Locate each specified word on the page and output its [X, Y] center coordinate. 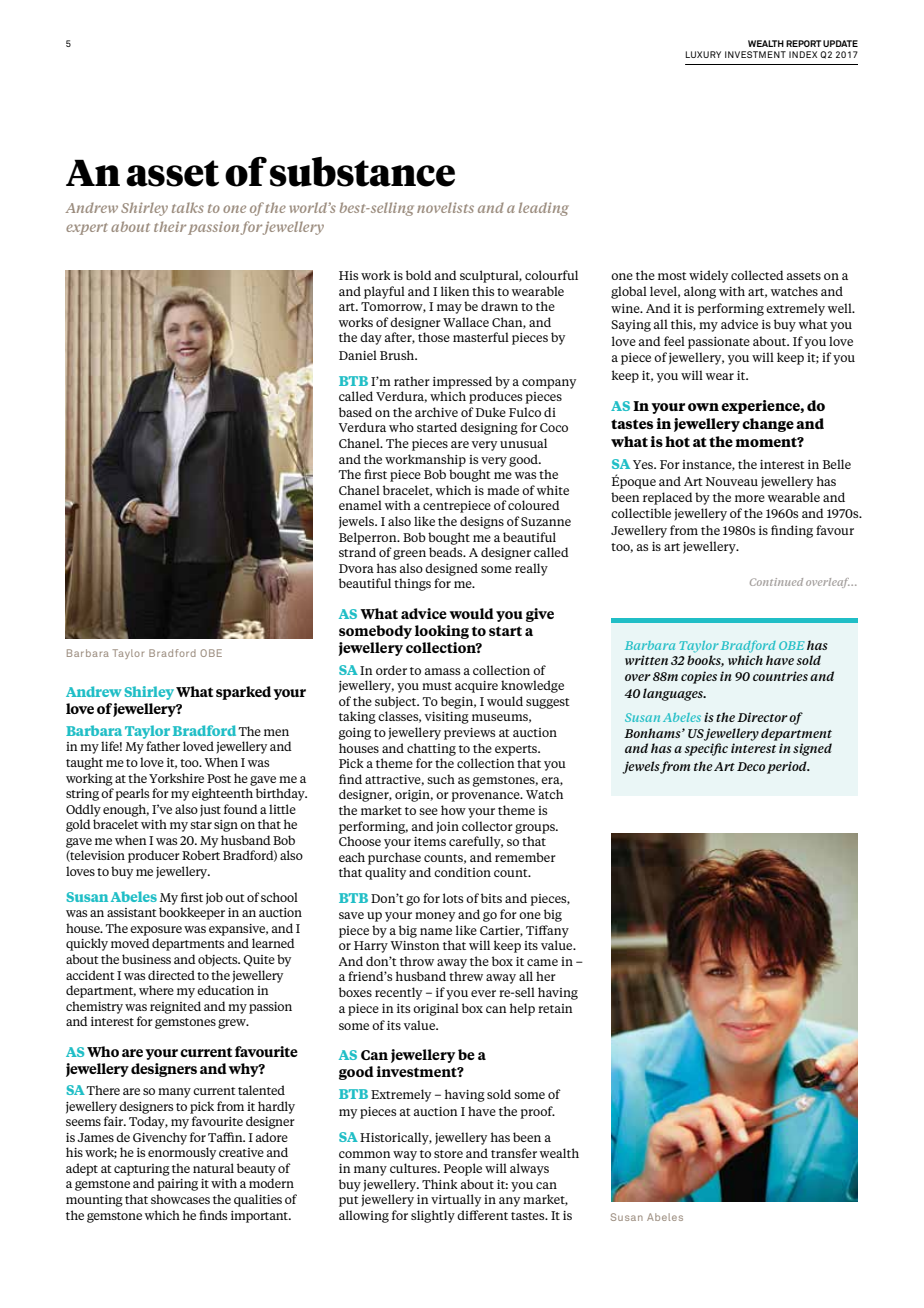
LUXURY [703, 54]
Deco [751, 766]
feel [674, 341]
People [463, 1169]
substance [362, 172]
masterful [481, 337]
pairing [177, 1185]
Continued [776, 582]
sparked [243, 693]
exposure [156, 931]
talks [188, 207]
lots [453, 898]
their [170, 226]
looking [442, 632]
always [529, 1169]
